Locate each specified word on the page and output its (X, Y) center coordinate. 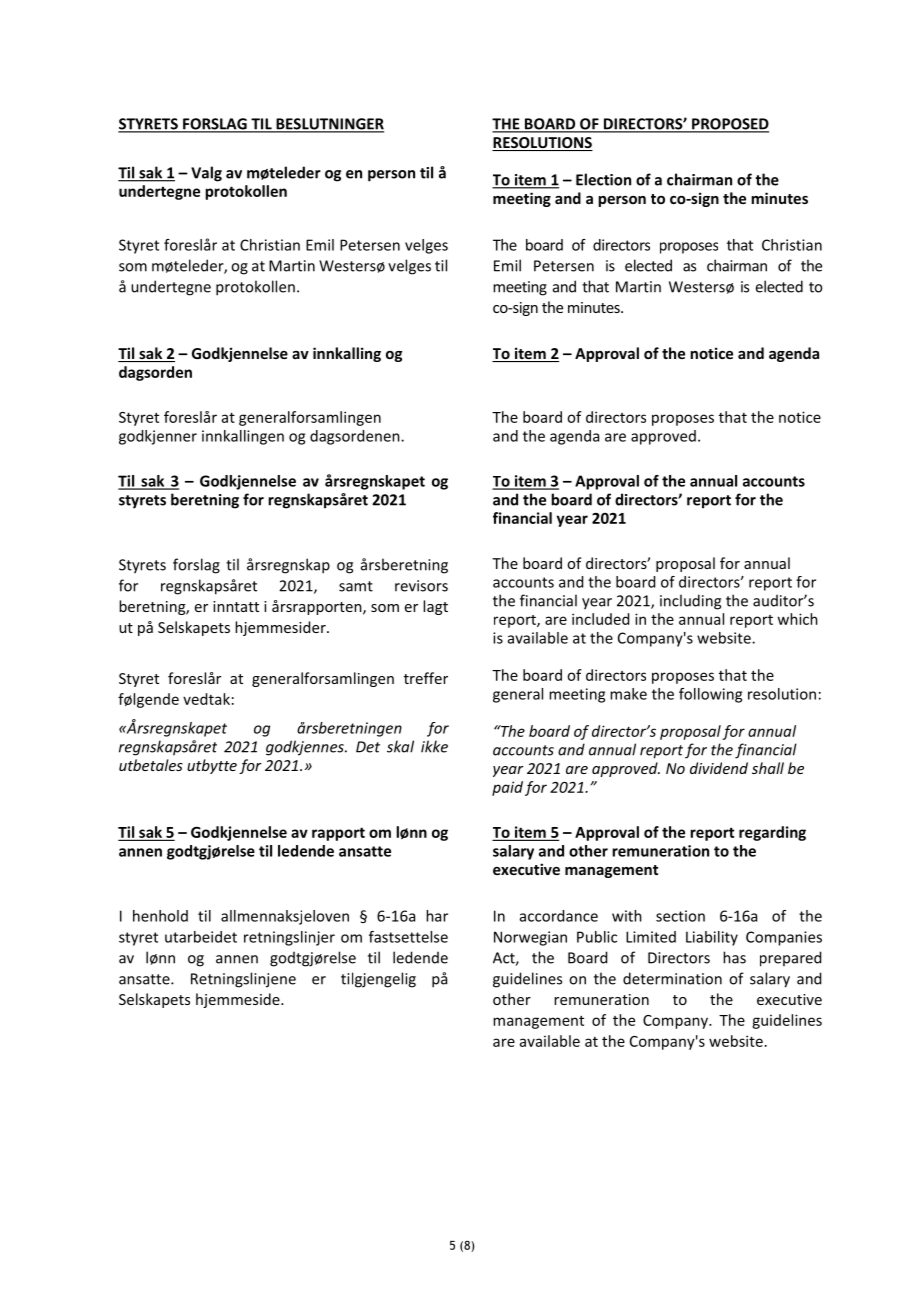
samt (356, 586)
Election (603, 179)
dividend (719, 768)
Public (597, 937)
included (600, 619)
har (437, 916)
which (797, 619)
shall (768, 768)
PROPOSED (729, 125)
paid (507, 788)
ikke (434, 746)
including (690, 602)
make (628, 694)
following (710, 695)
